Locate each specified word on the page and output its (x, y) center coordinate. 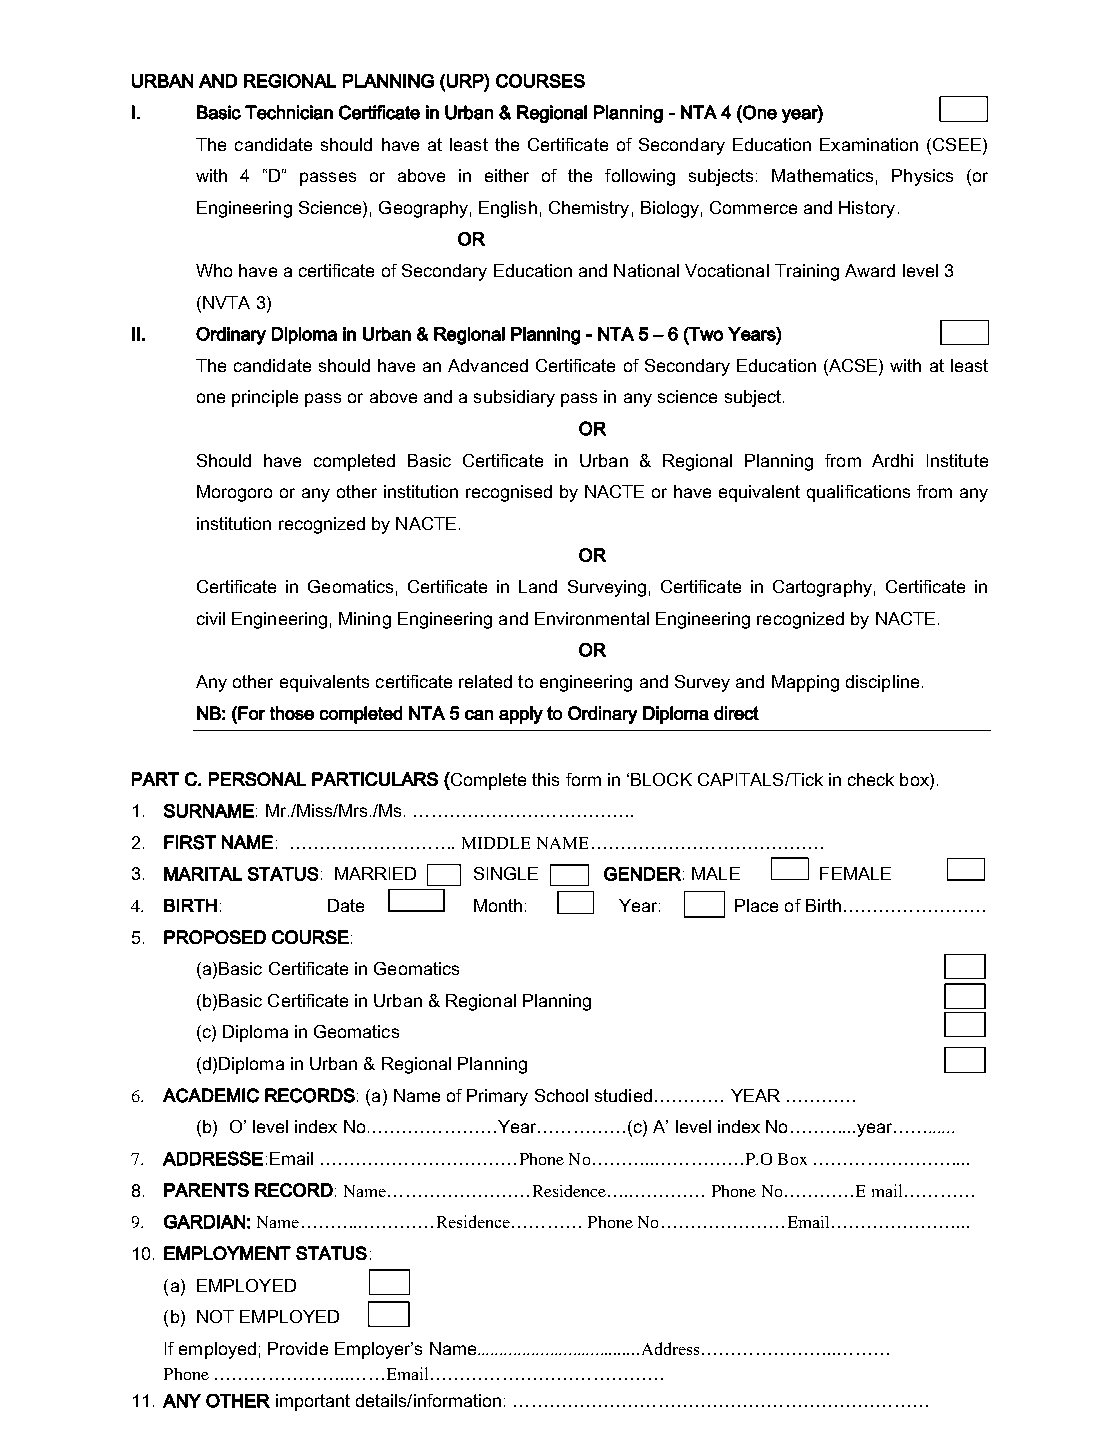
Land (538, 586)
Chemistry (589, 209)
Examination (869, 144)
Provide (298, 1348)
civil (211, 618)
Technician (289, 112)
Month (498, 905)
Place (756, 905)
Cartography (822, 588)
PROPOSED (215, 937)
